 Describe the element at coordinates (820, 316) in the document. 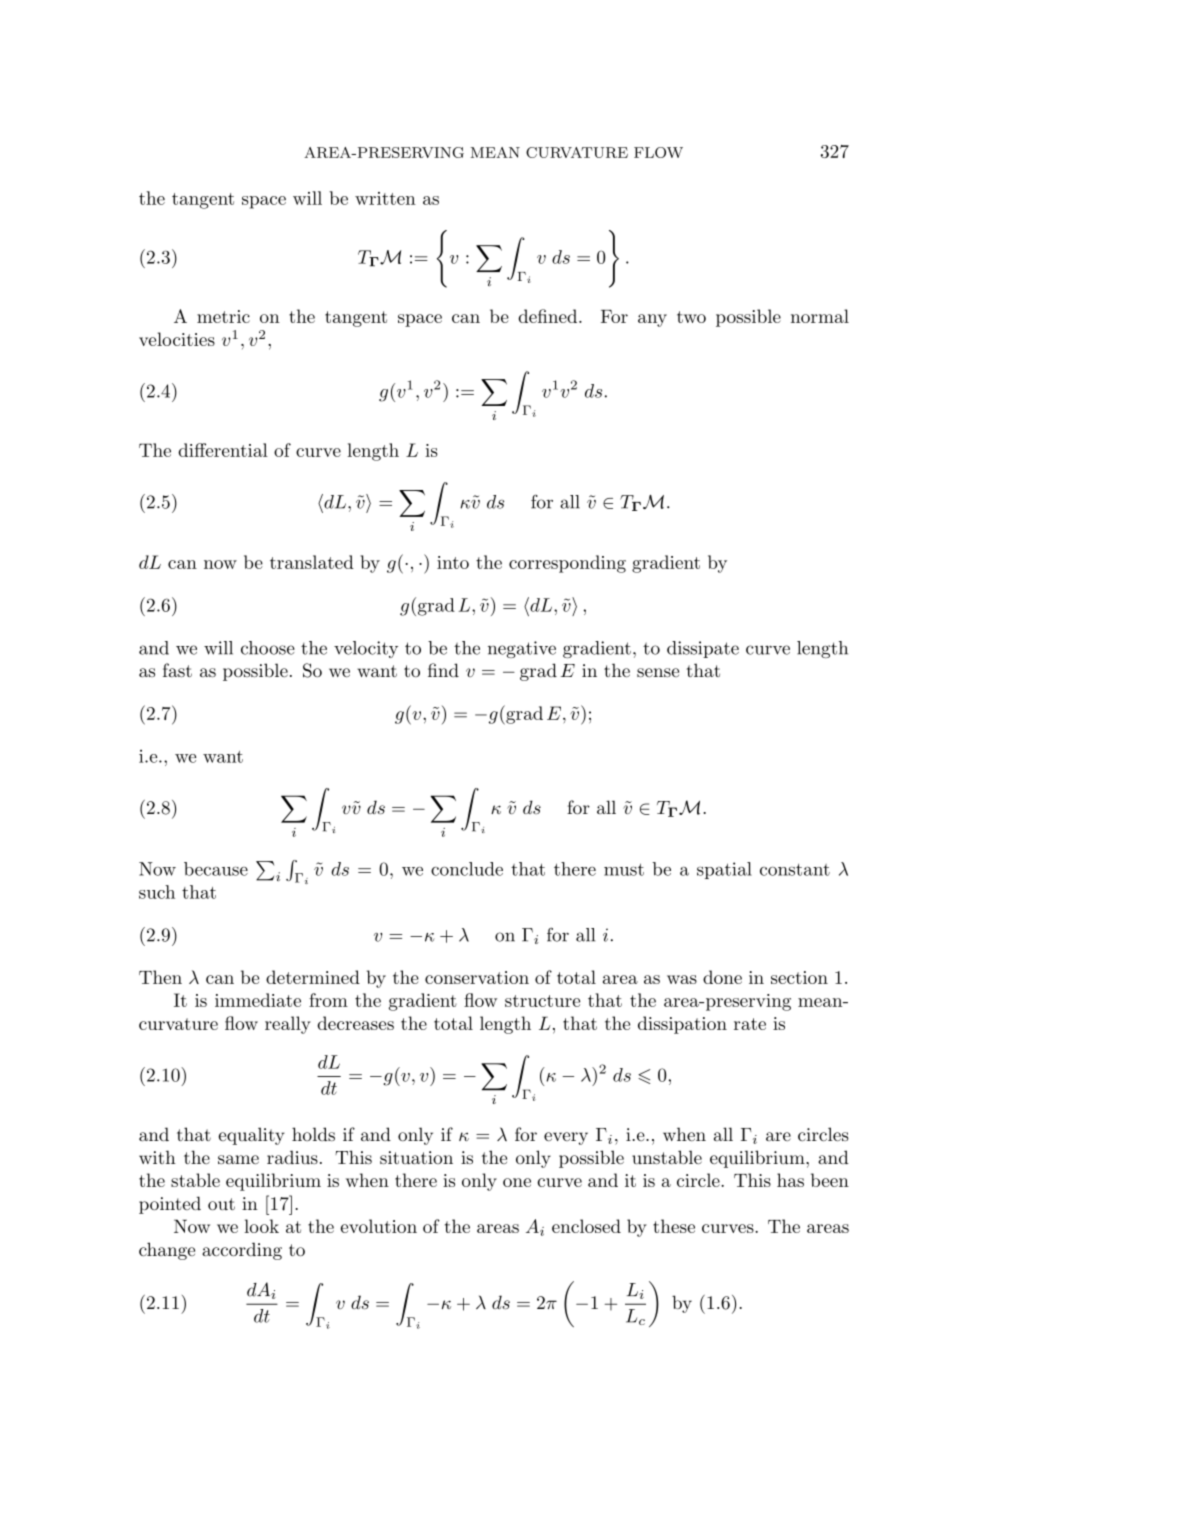

I see `normal` at that location.
